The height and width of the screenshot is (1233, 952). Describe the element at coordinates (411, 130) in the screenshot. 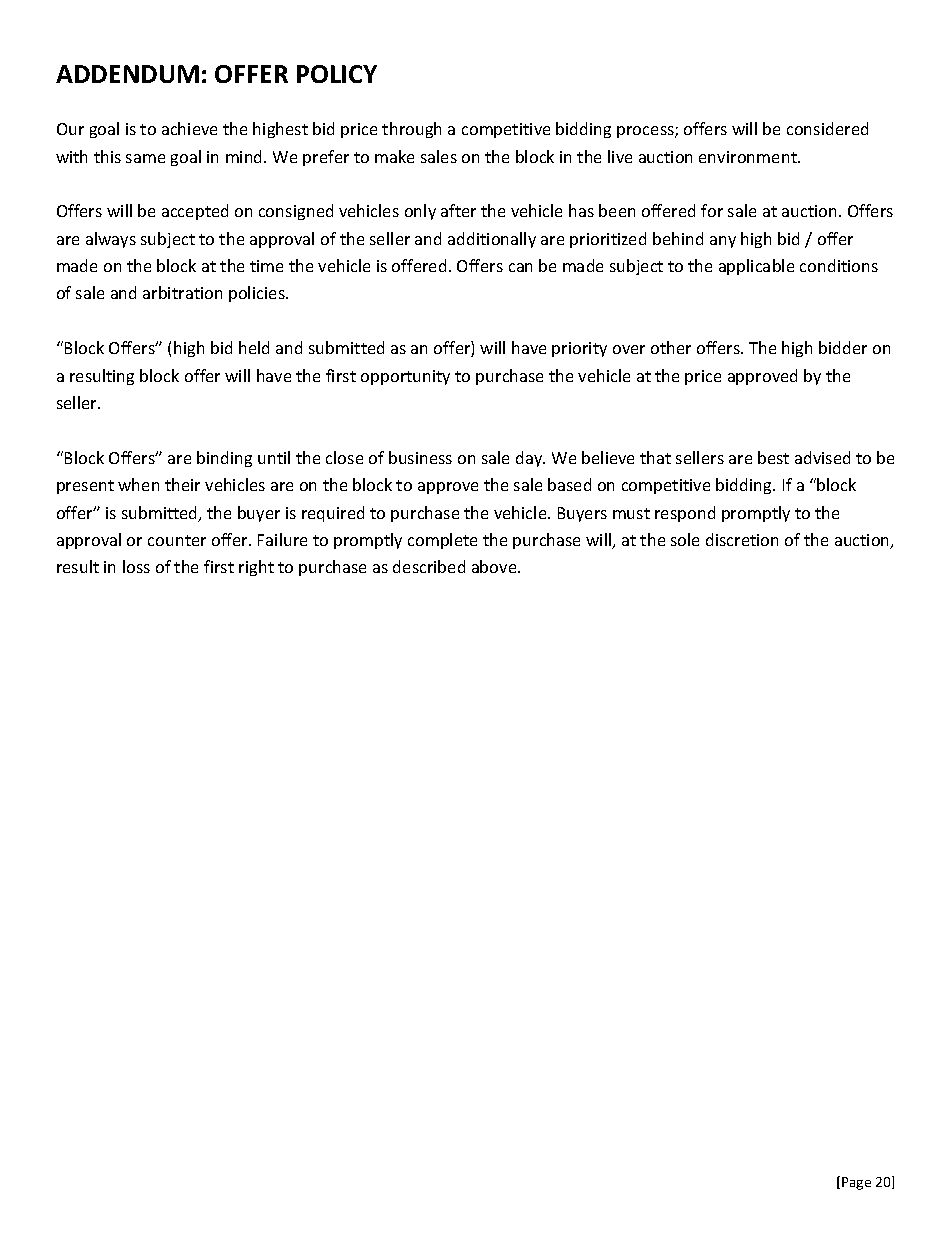

I see `through` at that location.
